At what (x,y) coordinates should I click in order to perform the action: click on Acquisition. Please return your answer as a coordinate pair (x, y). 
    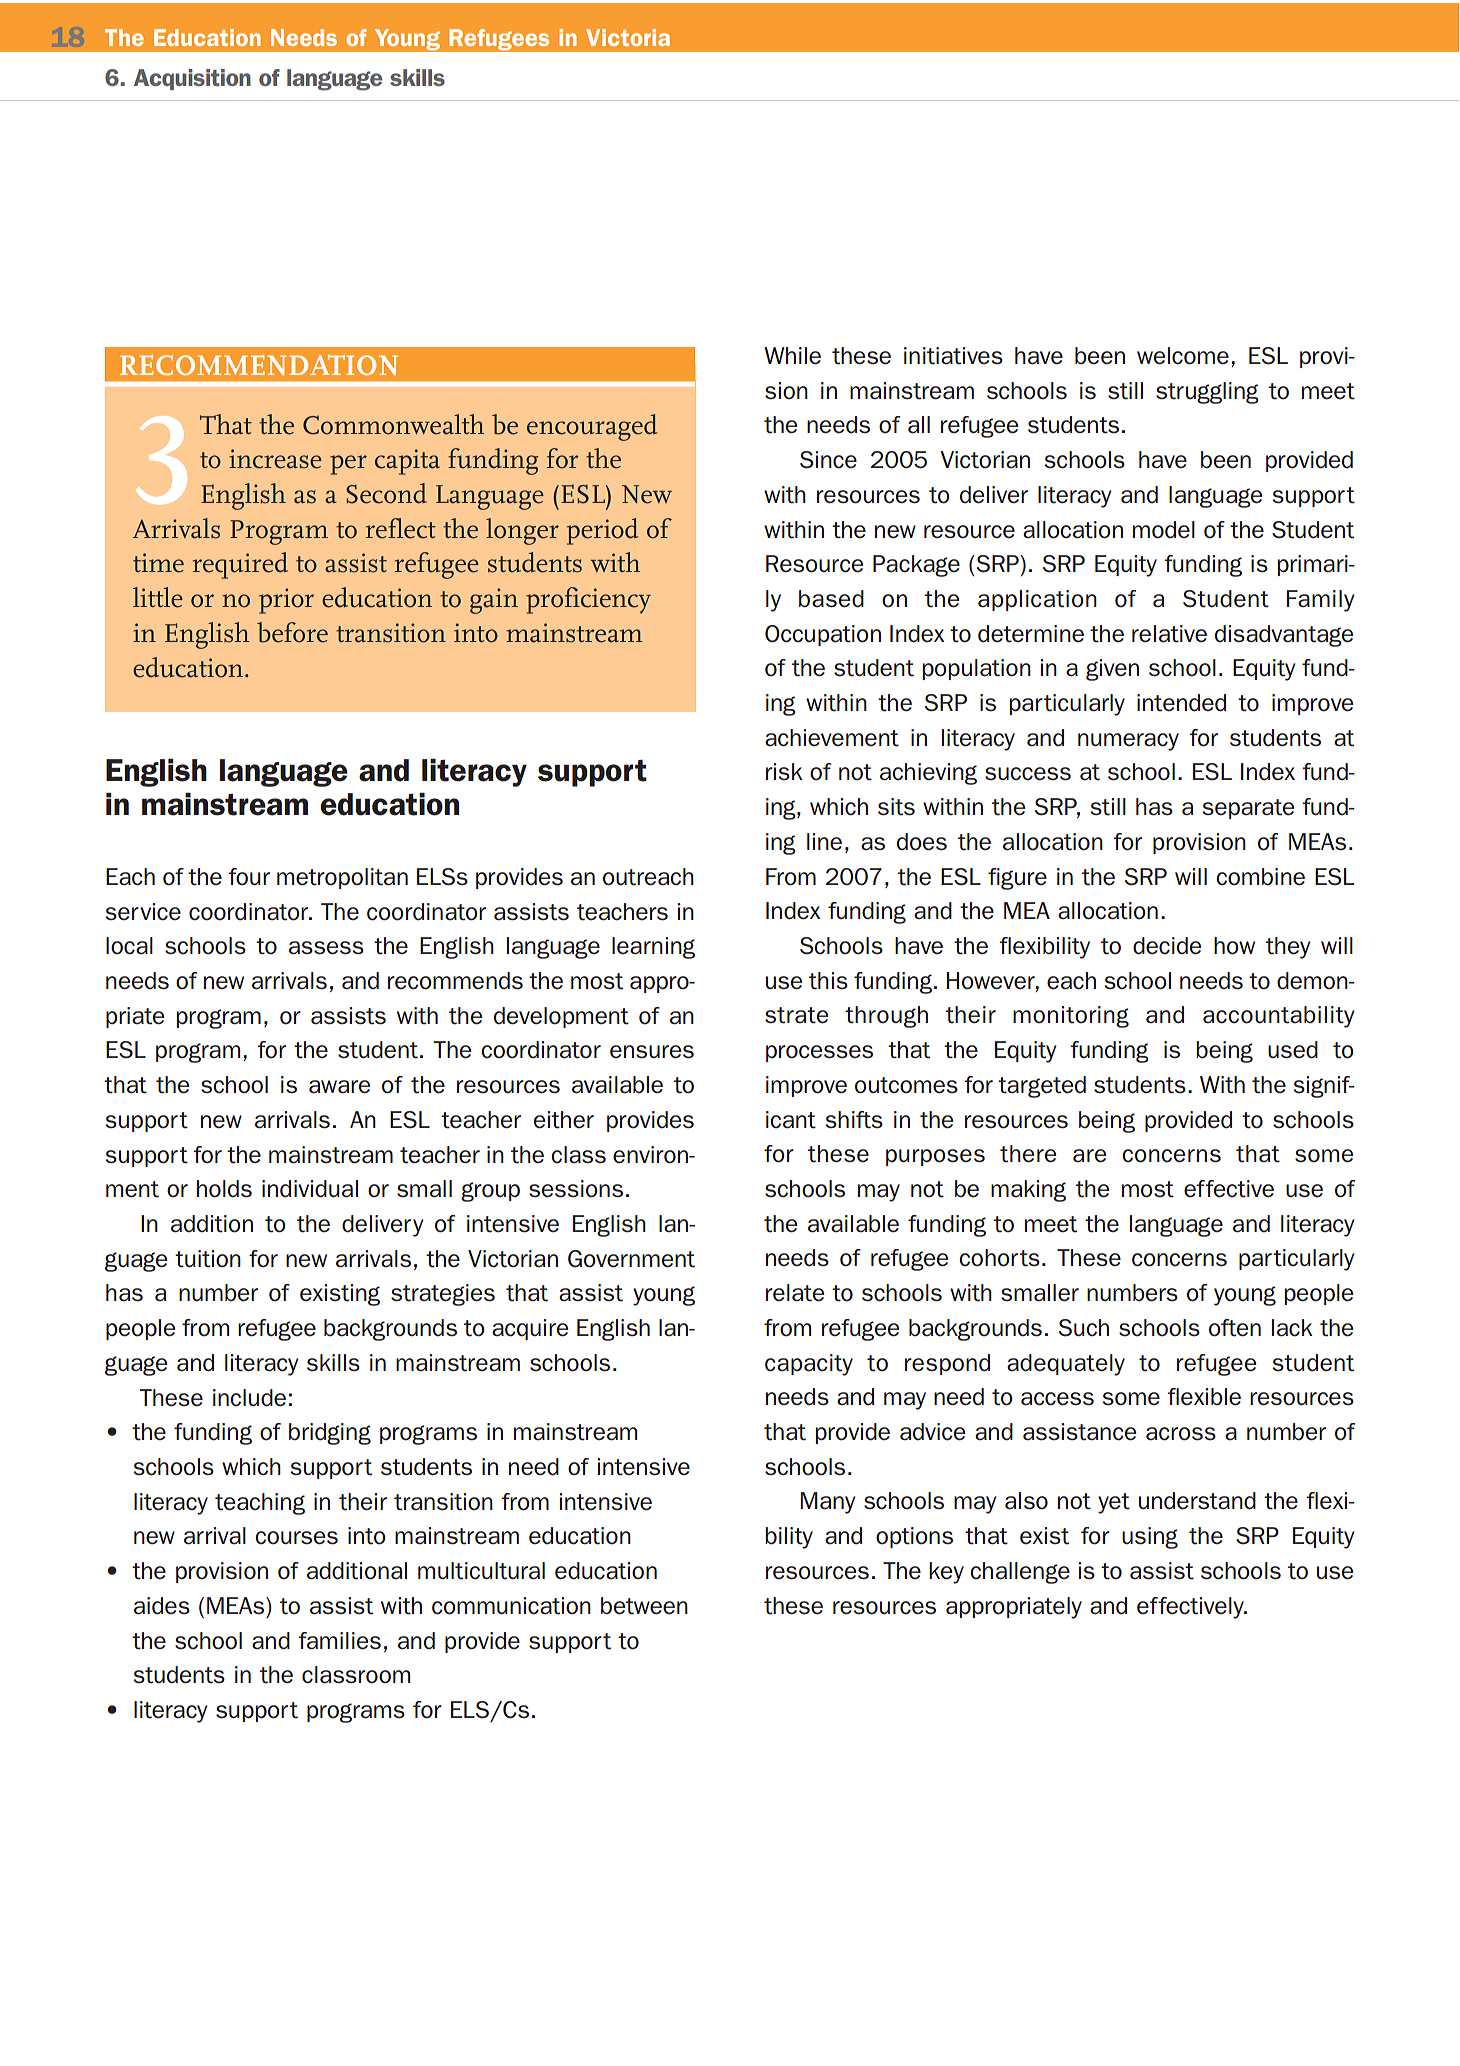
    Looking at the image, I should click on (192, 79).
